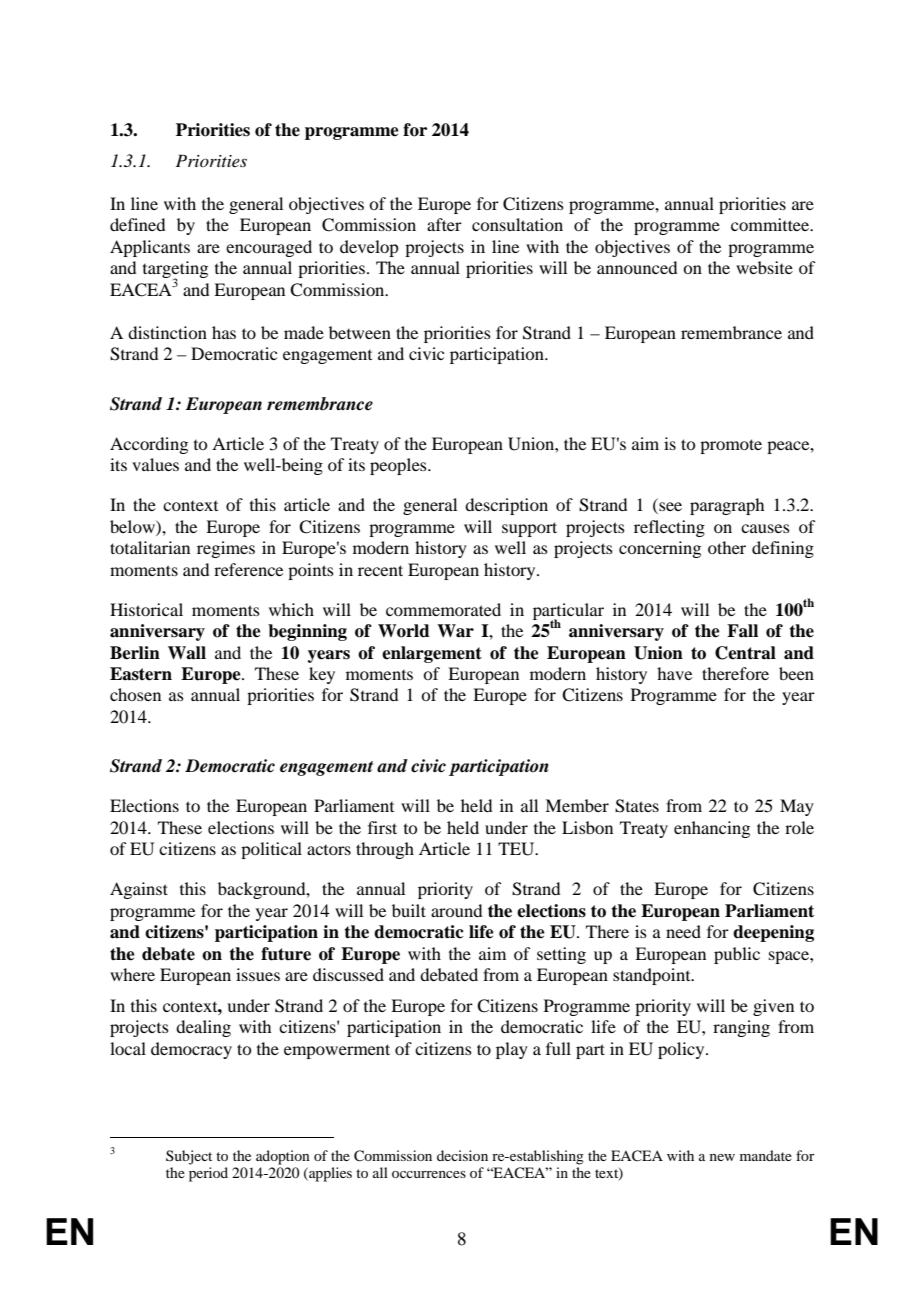 The image size is (924, 1308). What do you see at coordinates (432, 654) in the screenshot?
I see `enlargement` at bounding box center [432, 654].
